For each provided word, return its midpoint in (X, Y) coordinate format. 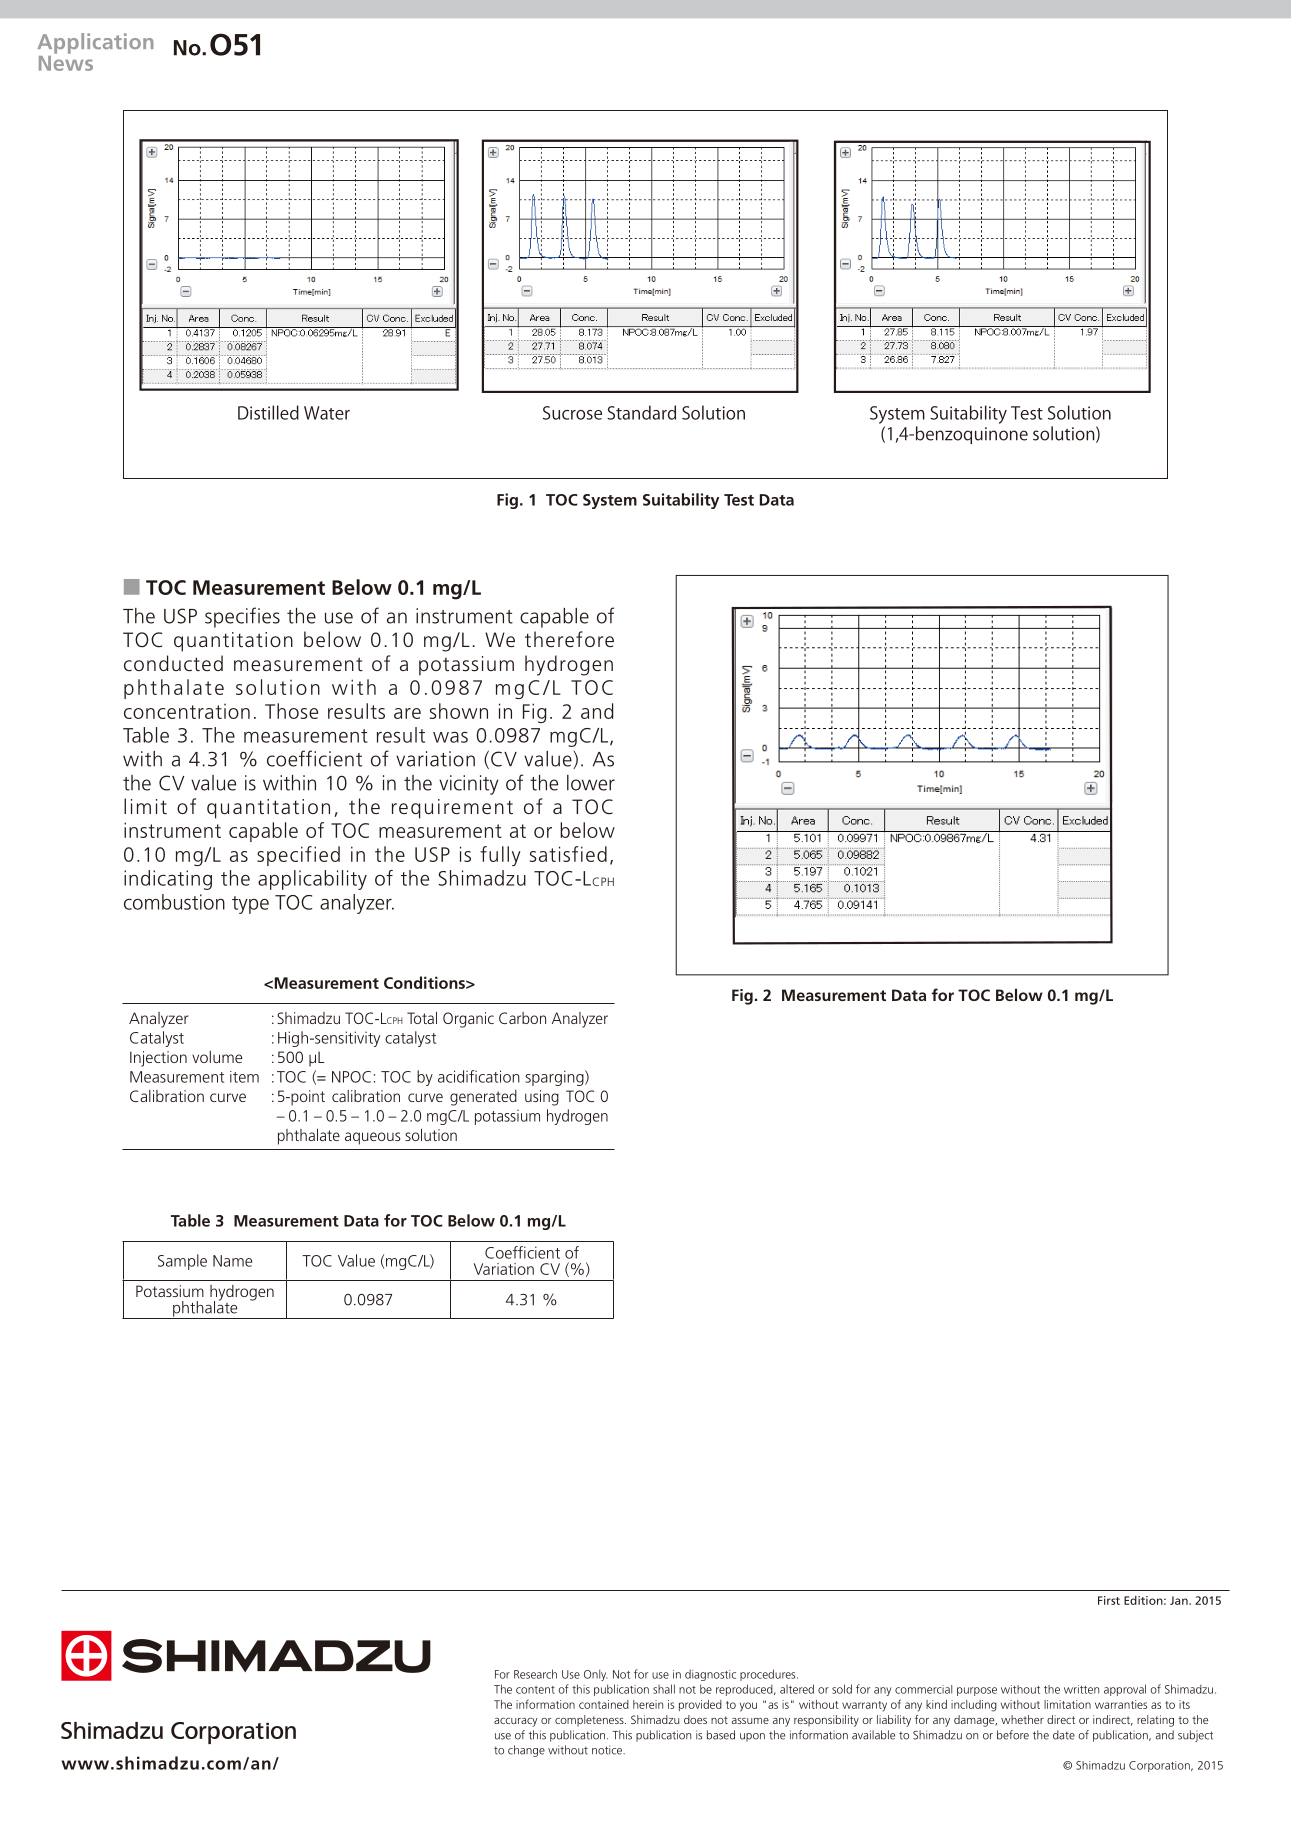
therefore (569, 639)
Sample (182, 1262)
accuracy (516, 1722)
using (542, 1098)
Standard (641, 412)
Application (95, 43)
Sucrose (572, 413)
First (1109, 1600)
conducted (173, 663)
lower (591, 783)
